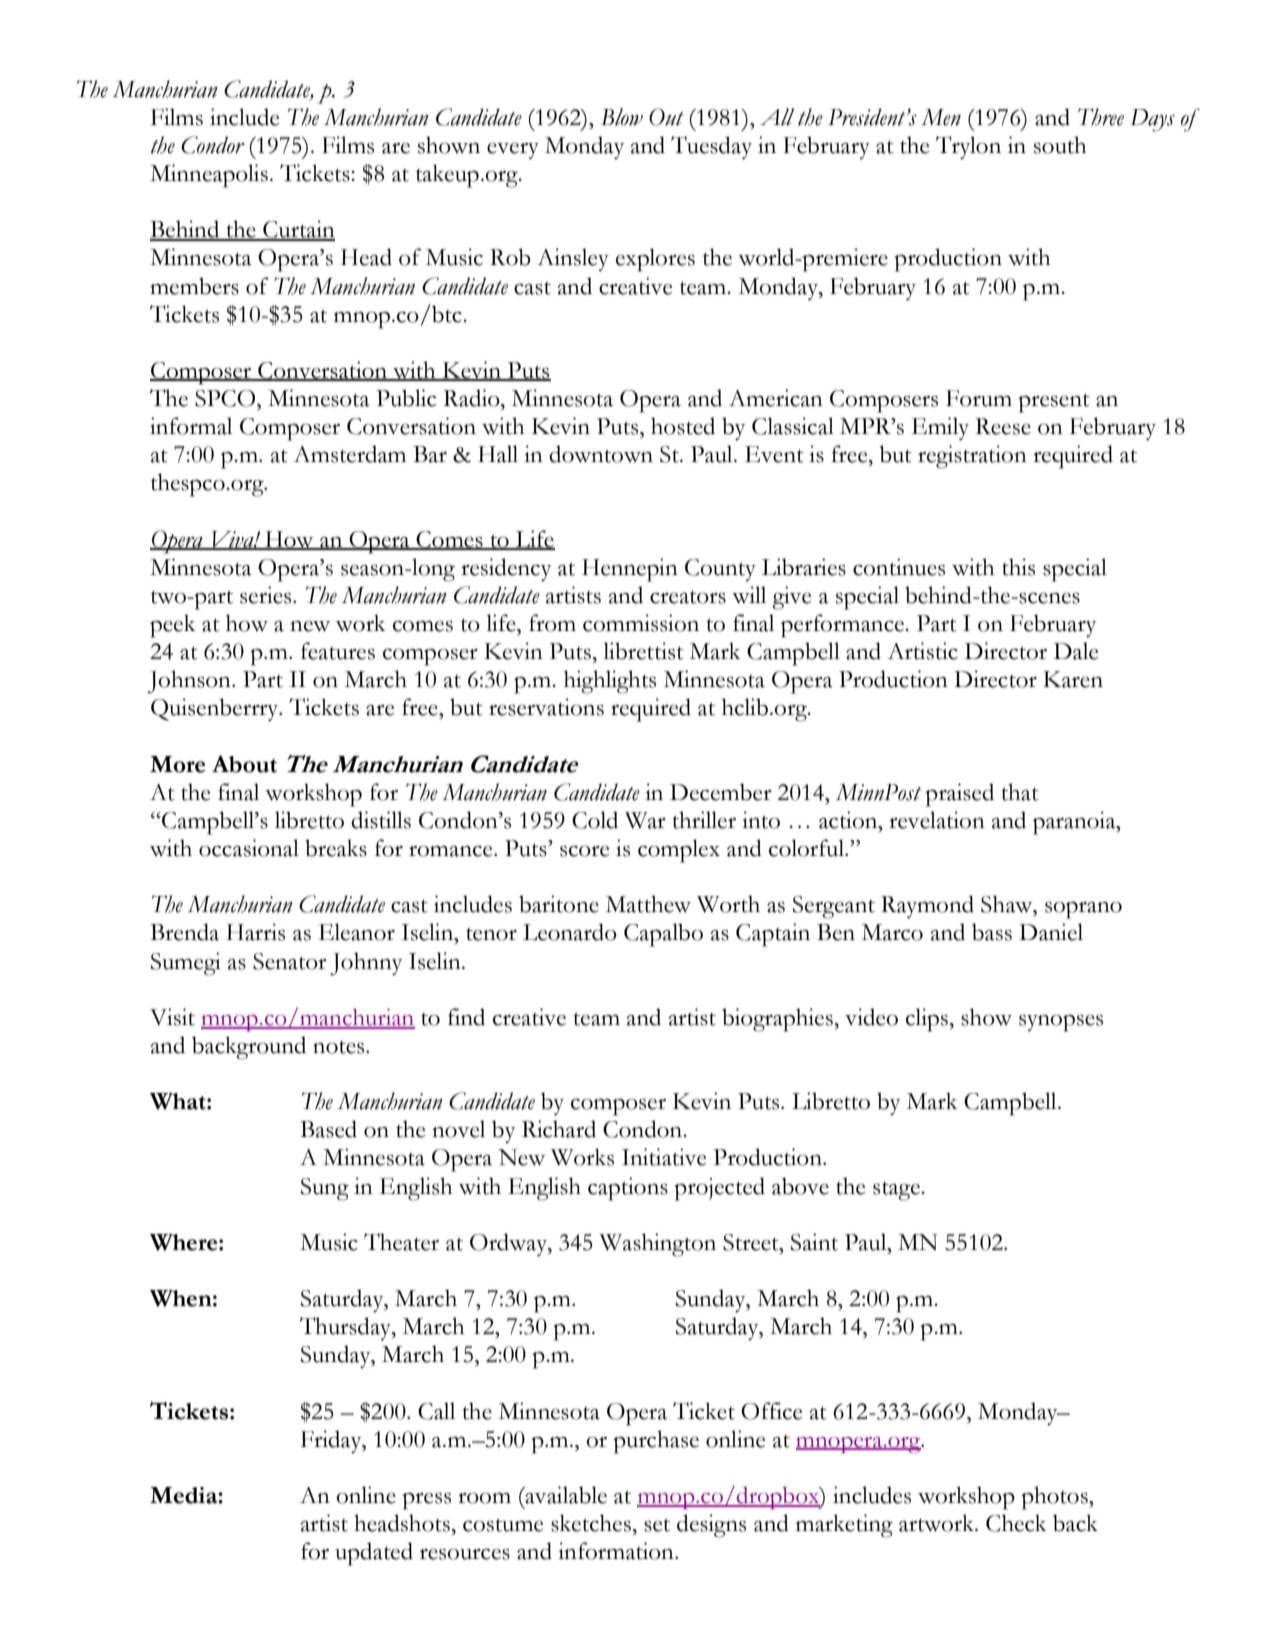 The image size is (1275, 1650). What do you see at coordinates (349, 454) in the image?
I see `Amsterdam` at bounding box center [349, 454].
